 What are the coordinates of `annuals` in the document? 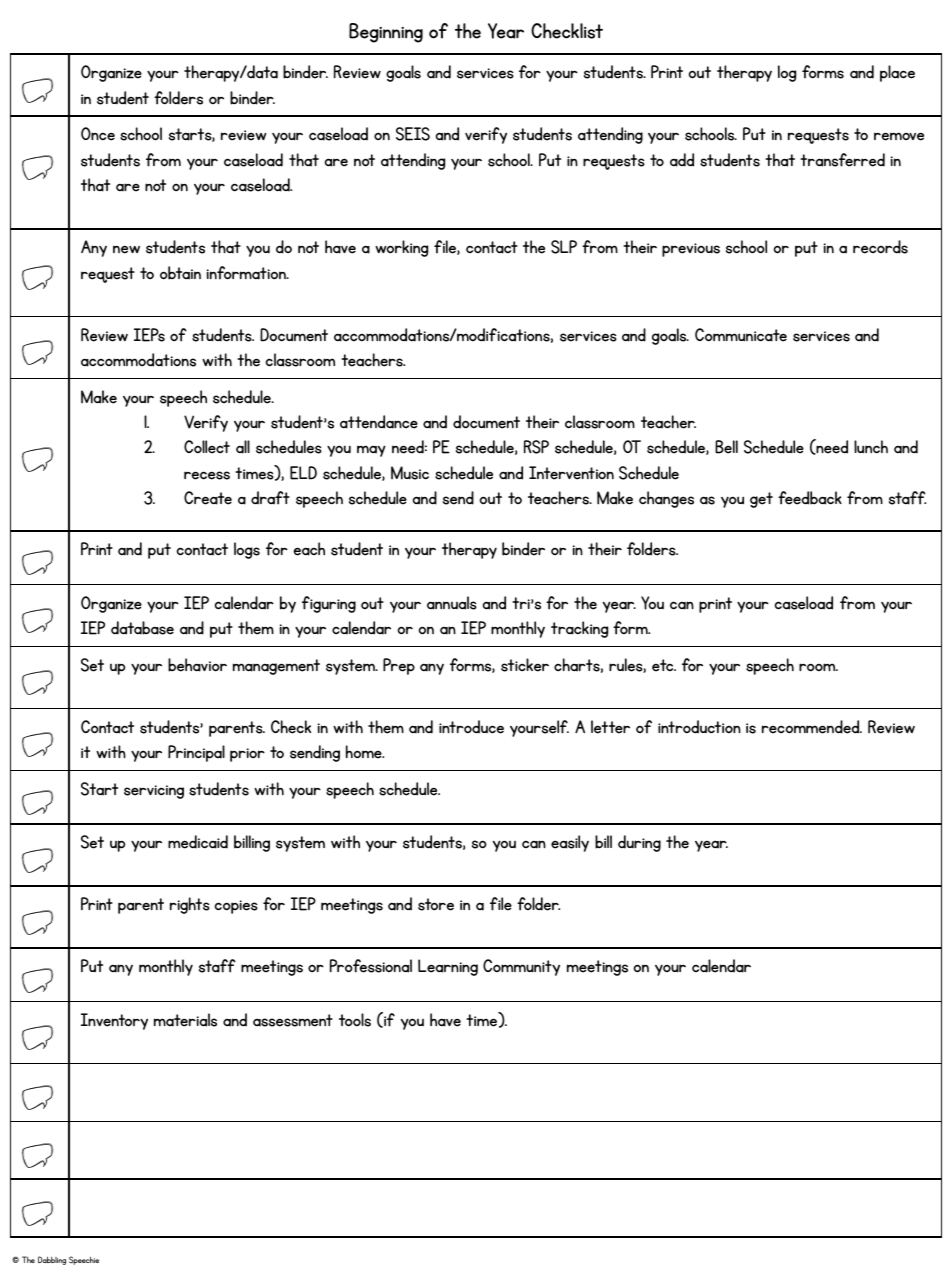 It's located at (452, 603).
